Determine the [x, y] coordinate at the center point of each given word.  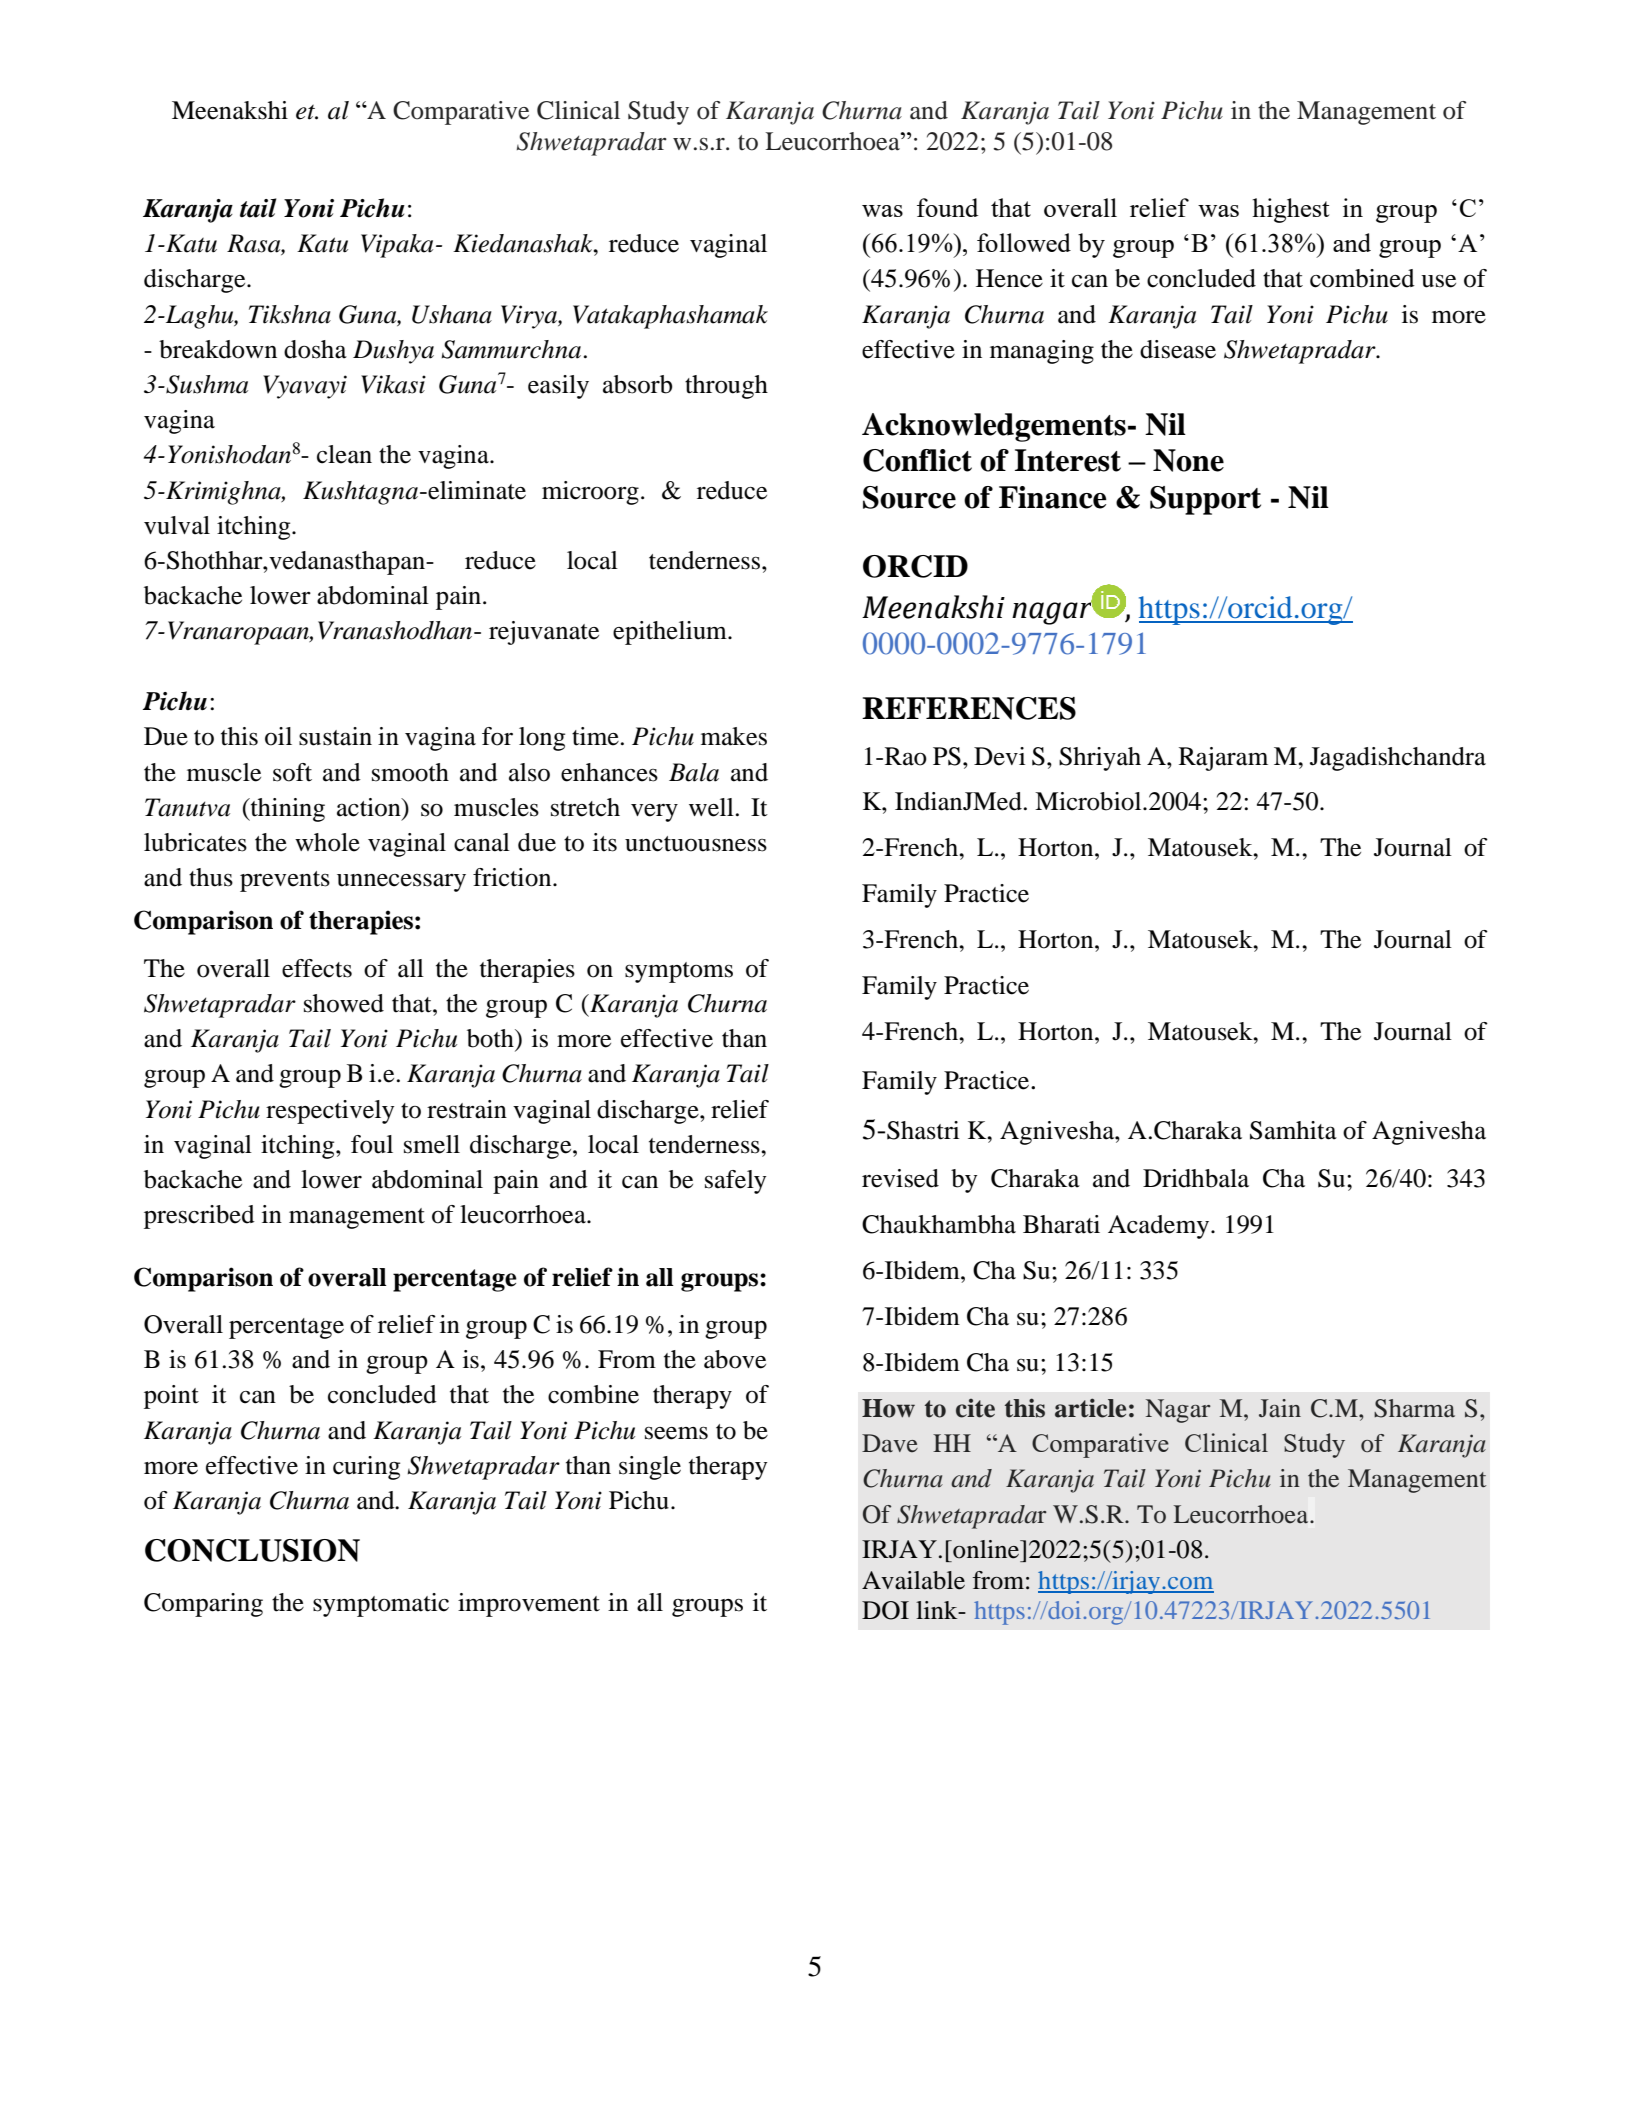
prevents [285, 881]
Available [913, 1580]
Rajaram [1223, 759]
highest [1291, 210]
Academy [1160, 1227]
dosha [315, 349]
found [947, 207]
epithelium [671, 633]
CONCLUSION [252, 1550]
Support [1205, 500]
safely [736, 1182]
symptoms [679, 972]
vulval [177, 525]
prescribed [199, 1217]
